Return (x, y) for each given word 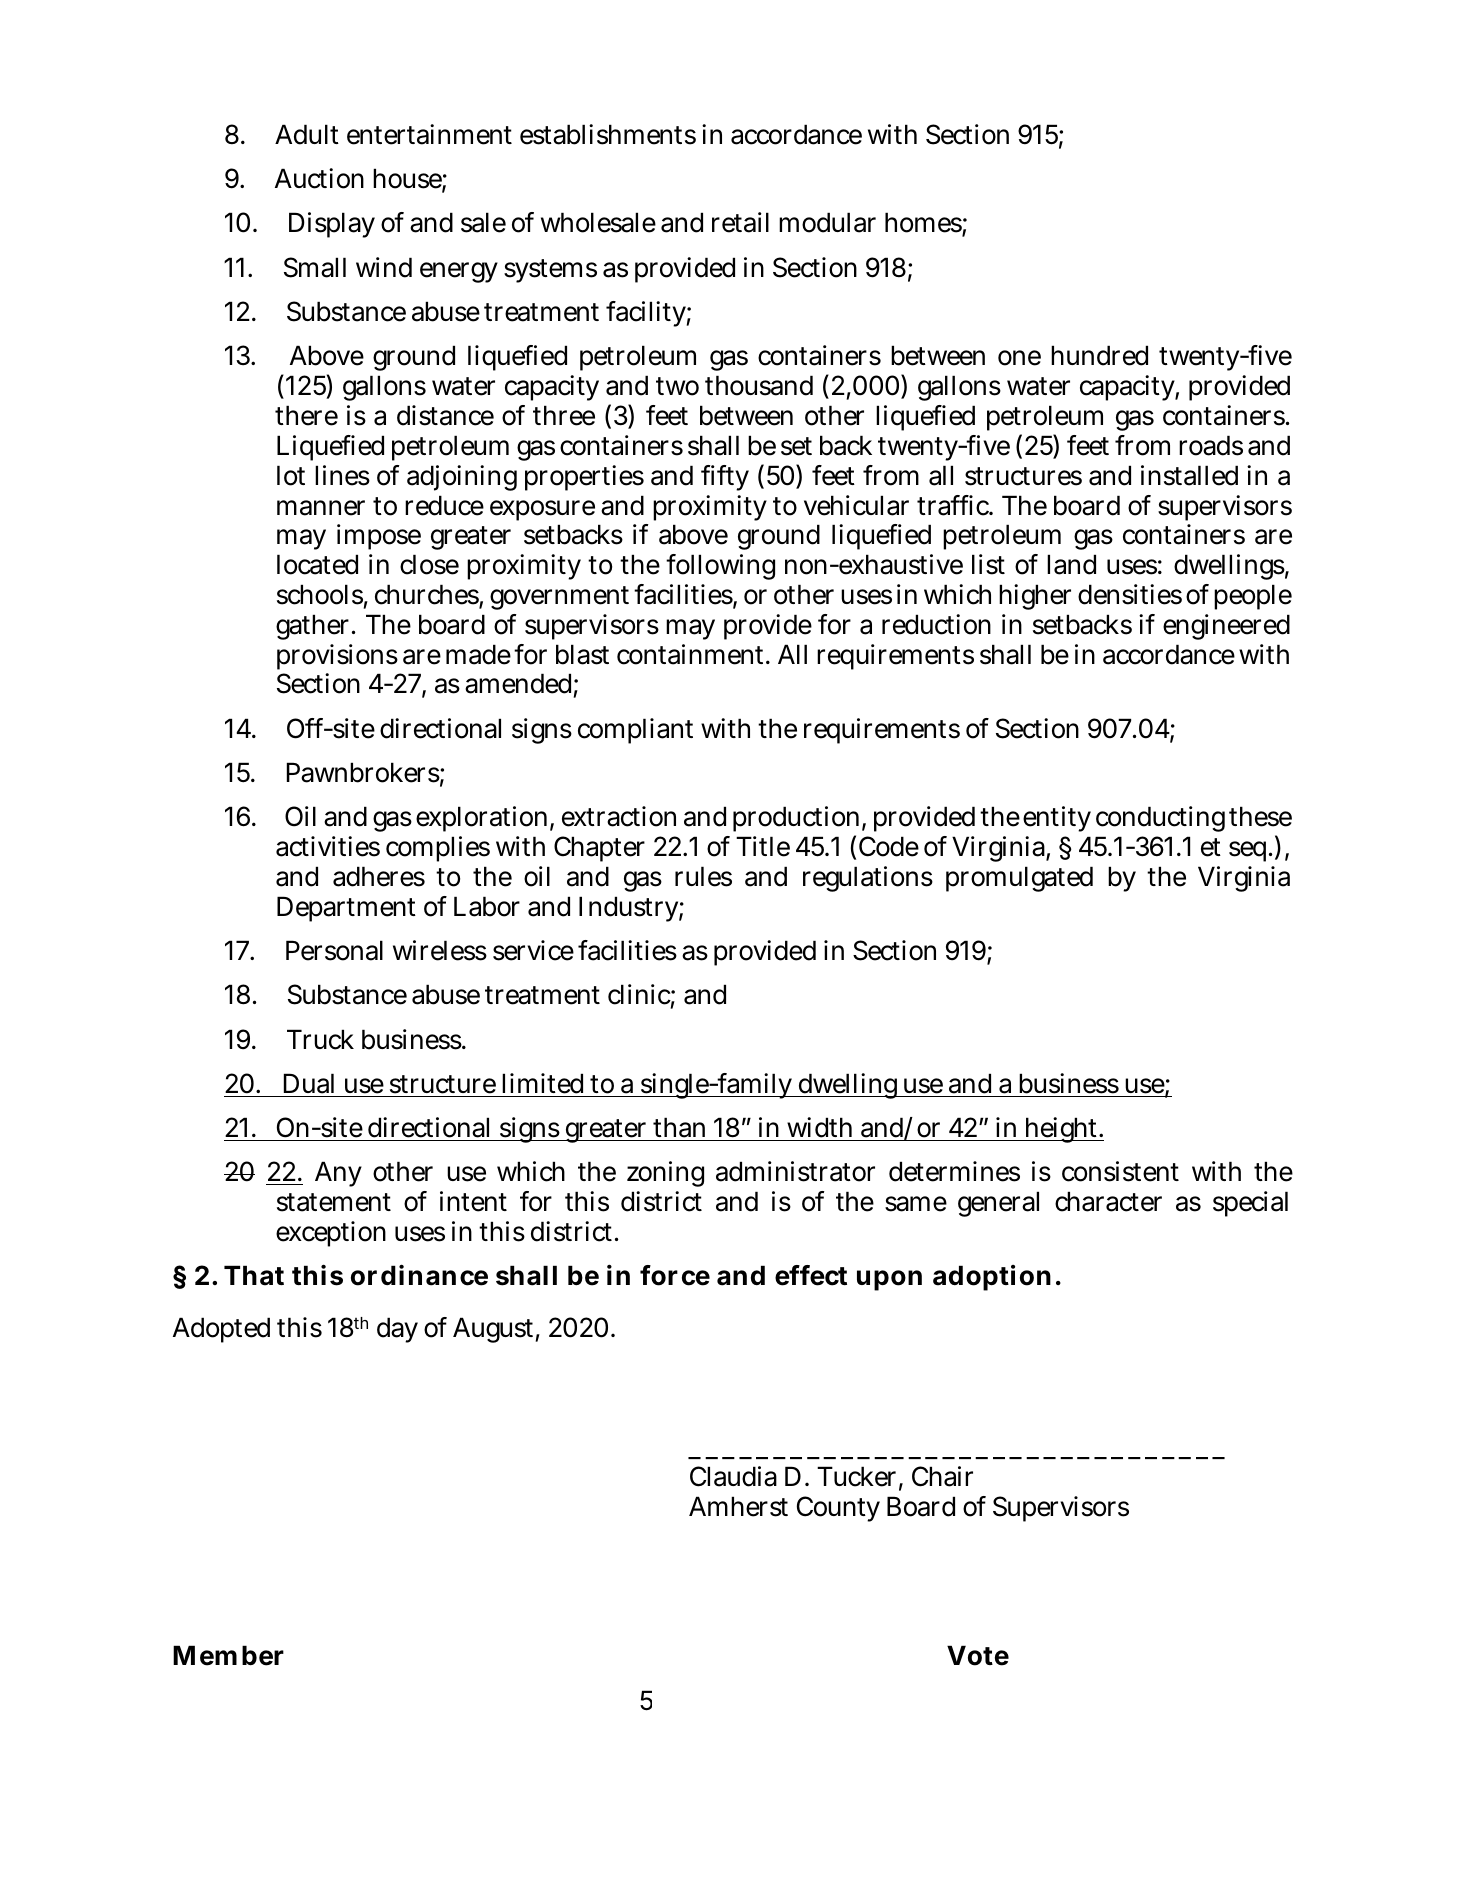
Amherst (738, 1506)
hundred (1099, 355)
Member (228, 1655)
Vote (978, 1655)
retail (740, 222)
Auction (319, 178)
